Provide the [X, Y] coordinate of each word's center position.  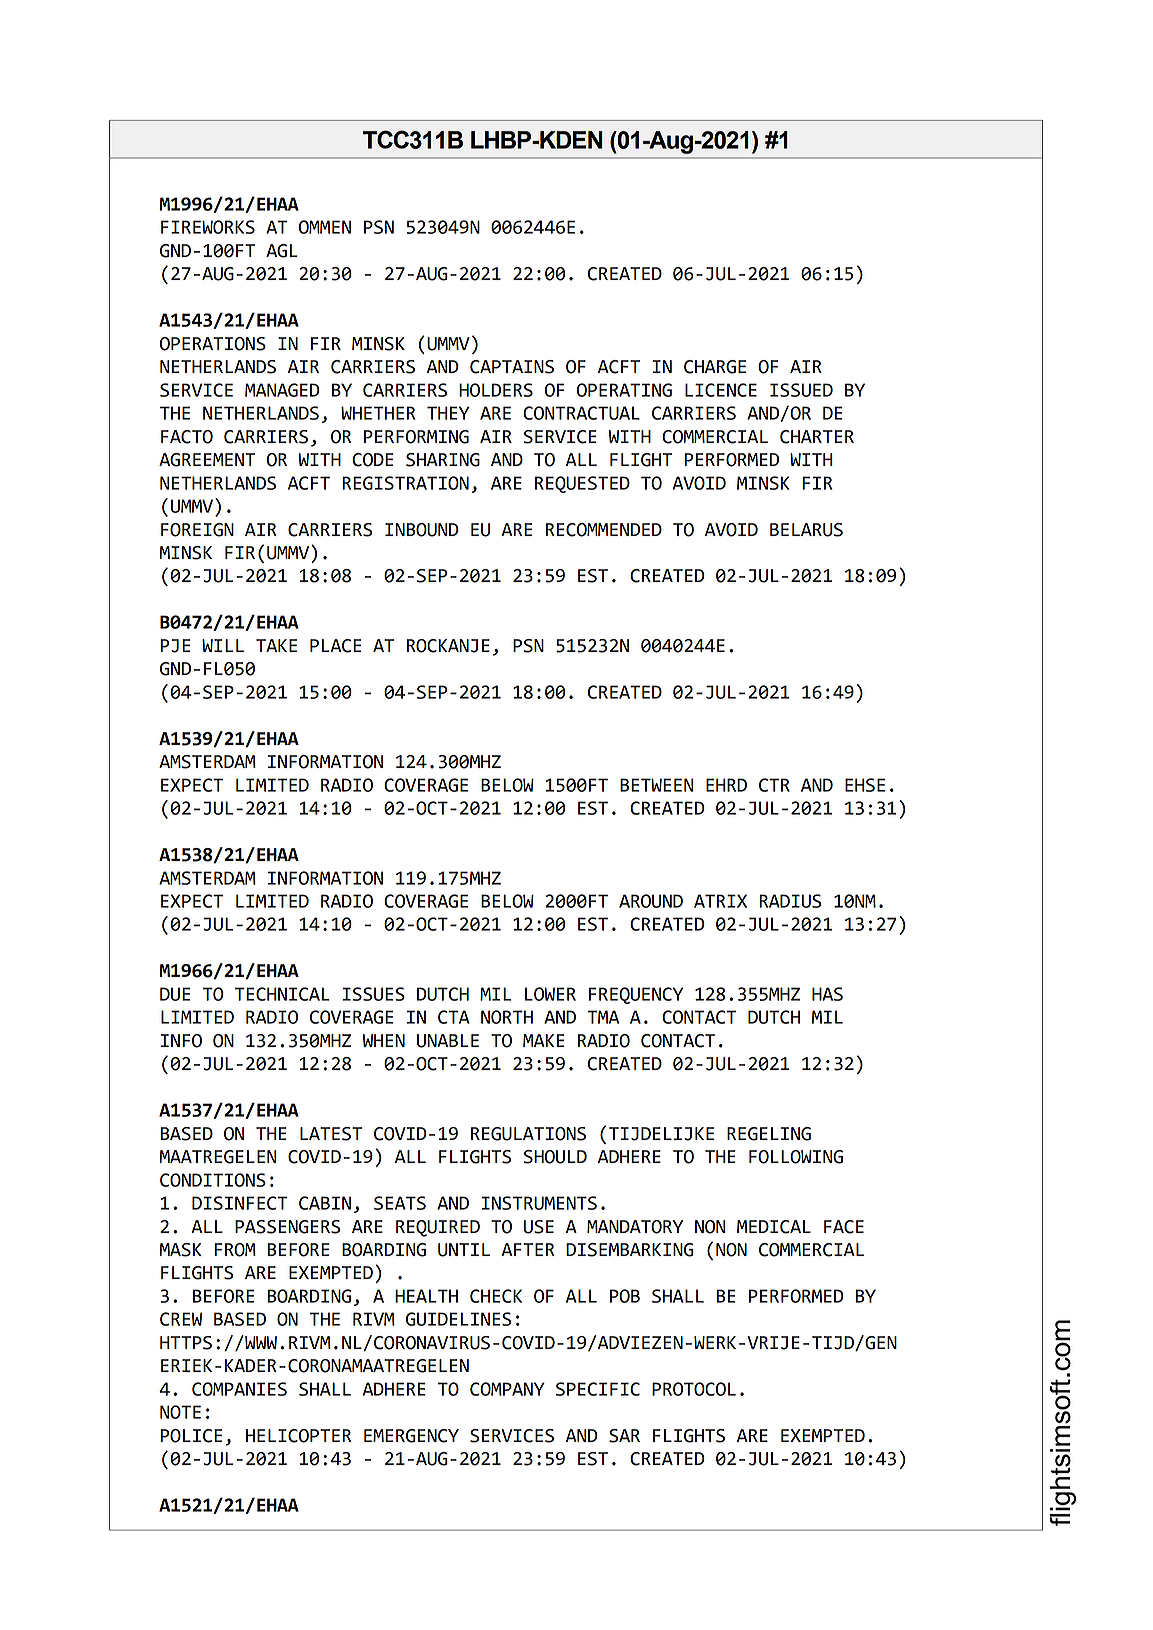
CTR [774, 785]
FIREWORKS [208, 227]
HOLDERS [496, 390]
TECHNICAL [282, 994]
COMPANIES [239, 1389]
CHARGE [715, 367]
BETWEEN [656, 785]
